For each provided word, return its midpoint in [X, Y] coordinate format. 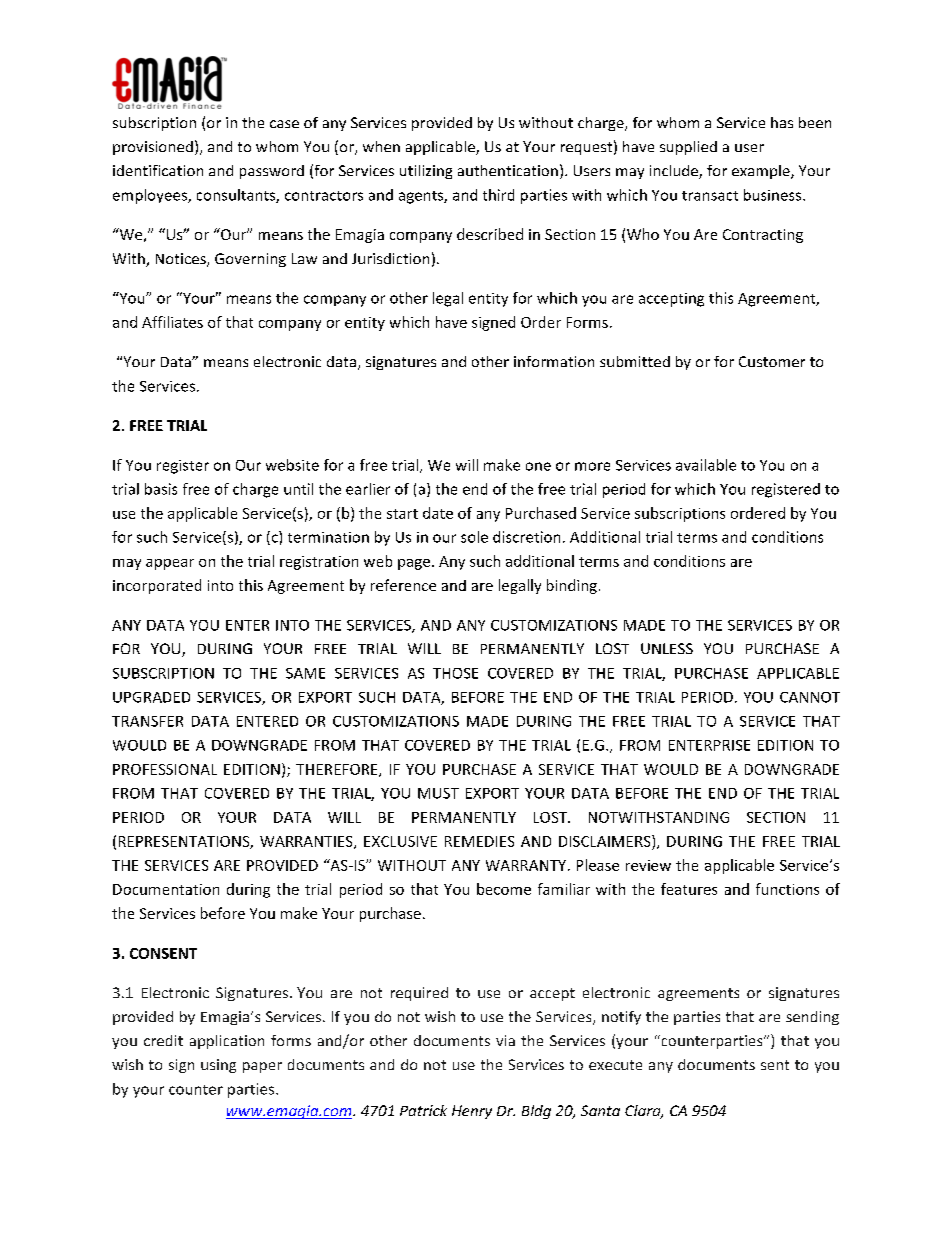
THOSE [455, 673]
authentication [508, 170]
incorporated [157, 586]
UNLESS [667, 648]
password [272, 172]
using [218, 1066]
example [762, 172]
